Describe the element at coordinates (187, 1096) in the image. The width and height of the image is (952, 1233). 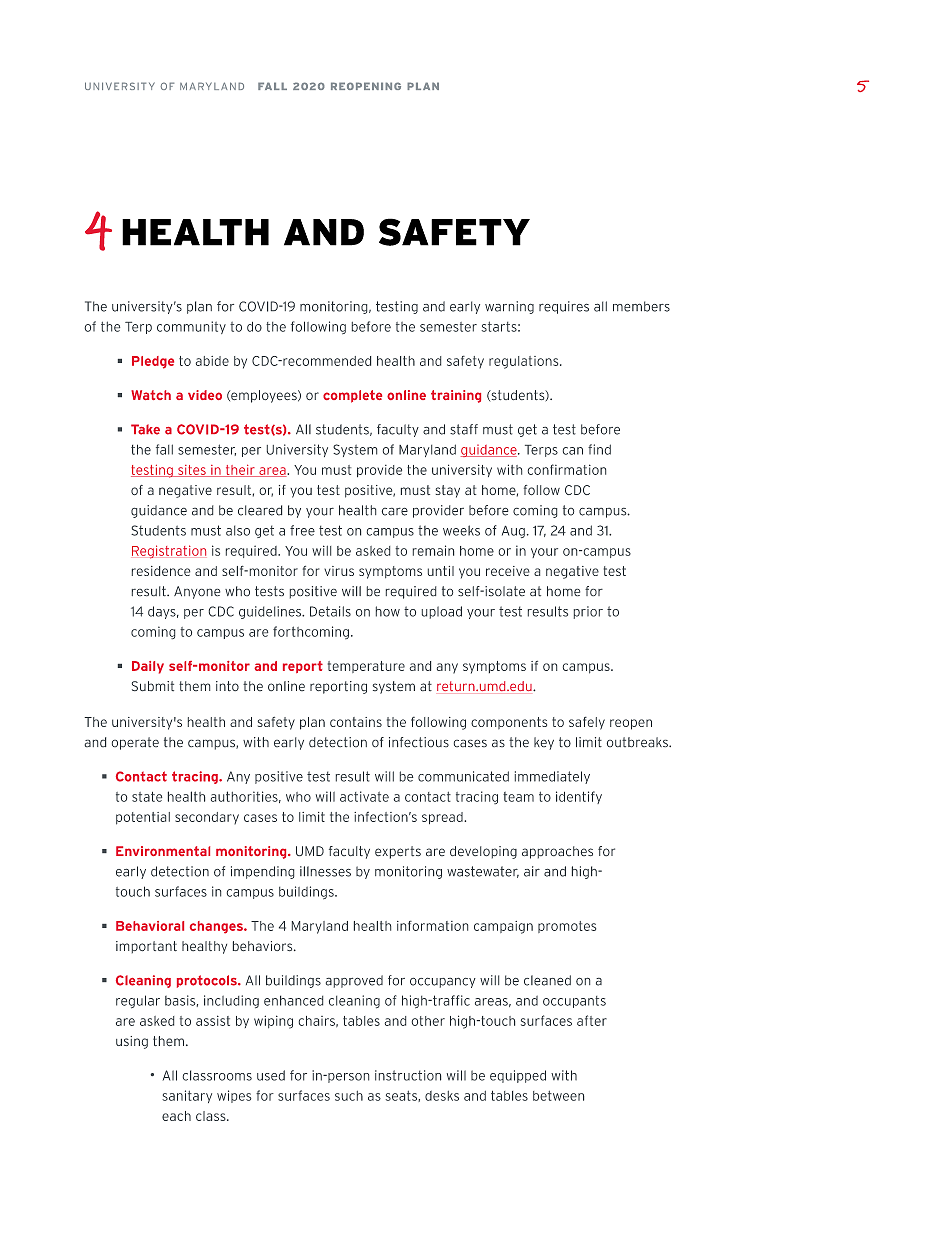
I see `sanitary` at that location.
